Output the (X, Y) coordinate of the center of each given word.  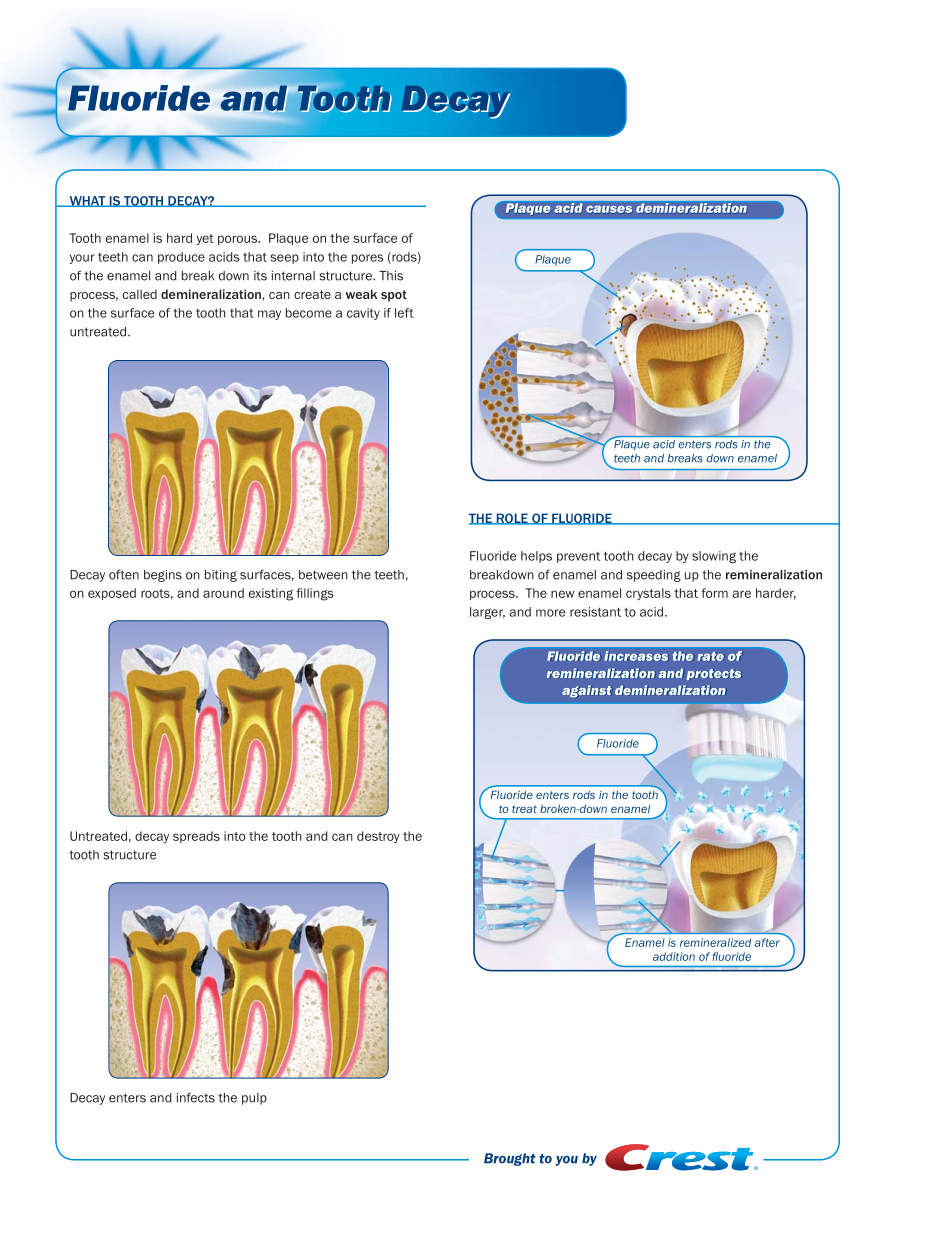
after (767, 942)
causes (609, 210)
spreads (196, 837)
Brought (510, 1159)
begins (163, 576)
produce (181, 258)
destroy (378, 837)
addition (674, 956)
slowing (714, 557)
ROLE (512, 519)
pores (368, 259)
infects (196, 1098)
